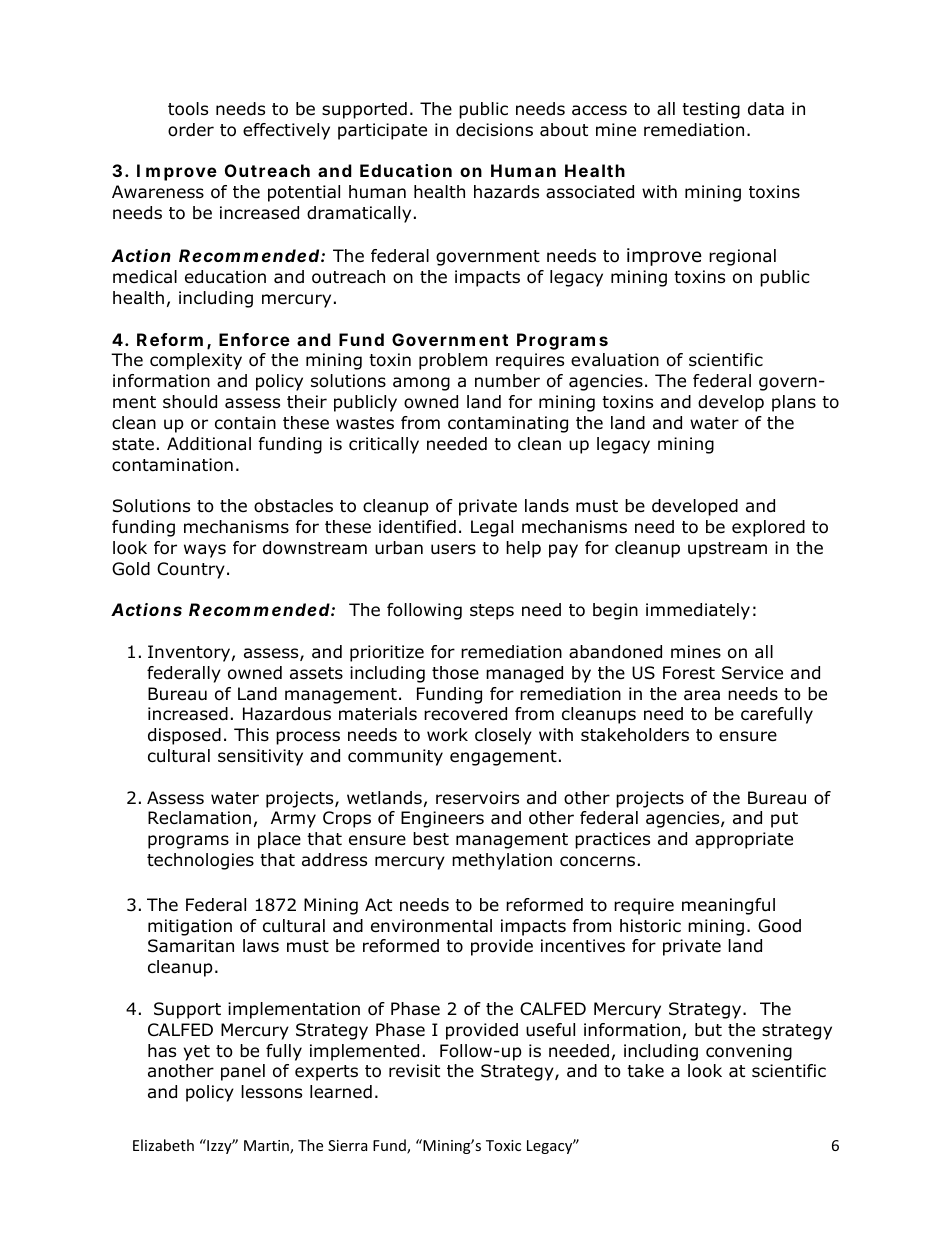  I want to click on reservoirs, so click(477, 798).
